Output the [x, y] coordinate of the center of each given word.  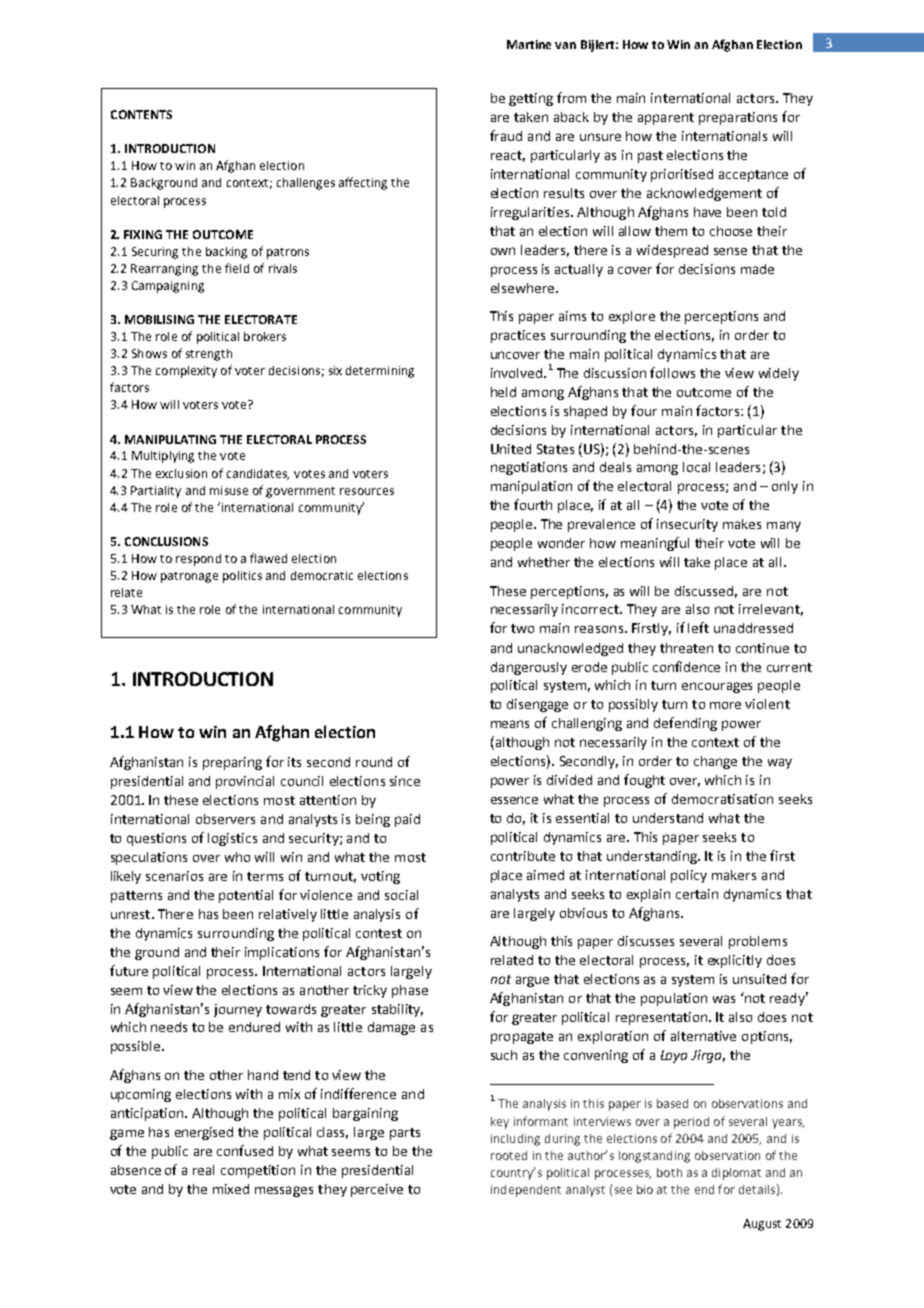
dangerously [529, 668]
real [203, 1170]
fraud [506, 135]
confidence [686, 666]
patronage [189, 577]
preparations [738, 118]
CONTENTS [141, 114]
